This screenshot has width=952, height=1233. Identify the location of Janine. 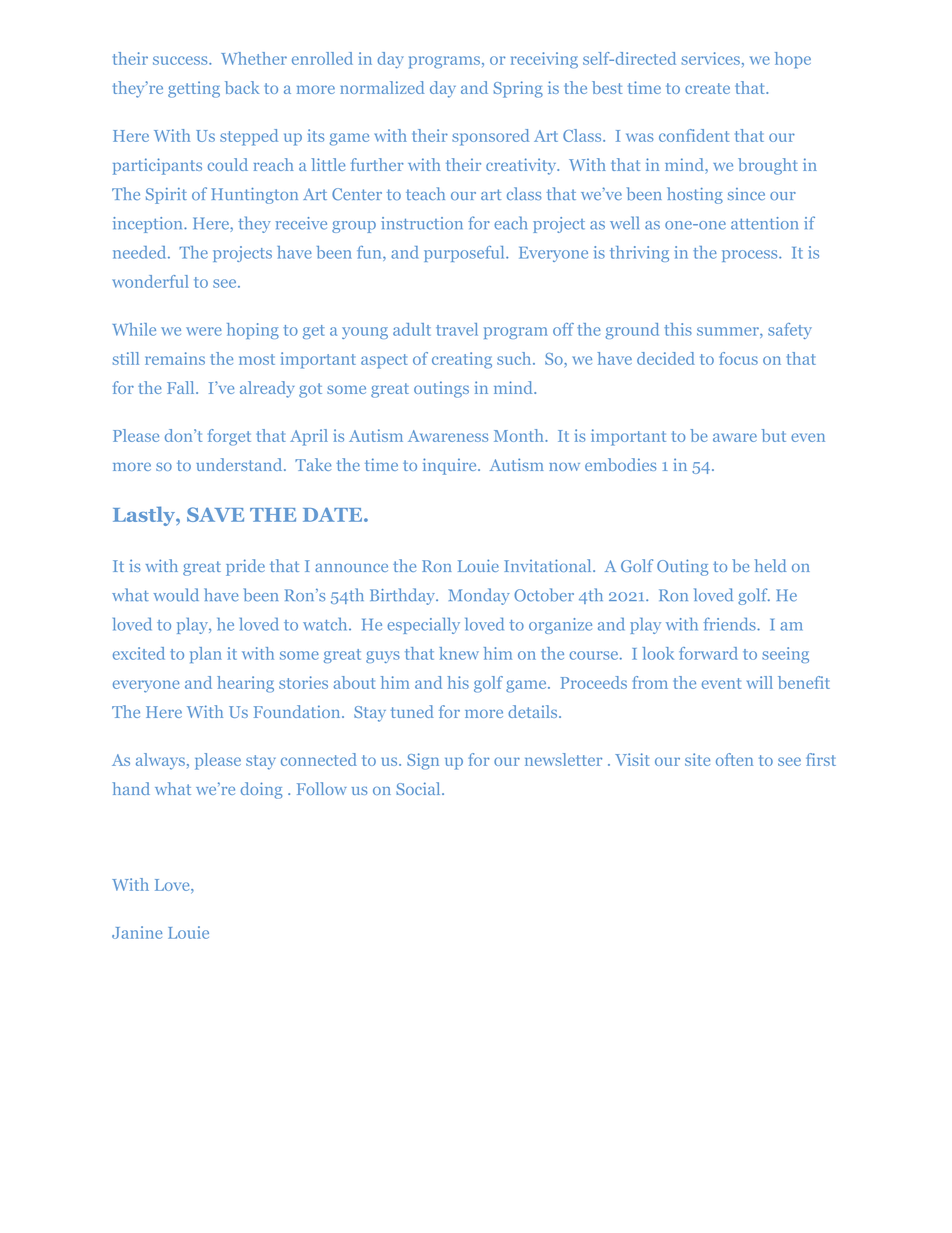
(137, 932).
